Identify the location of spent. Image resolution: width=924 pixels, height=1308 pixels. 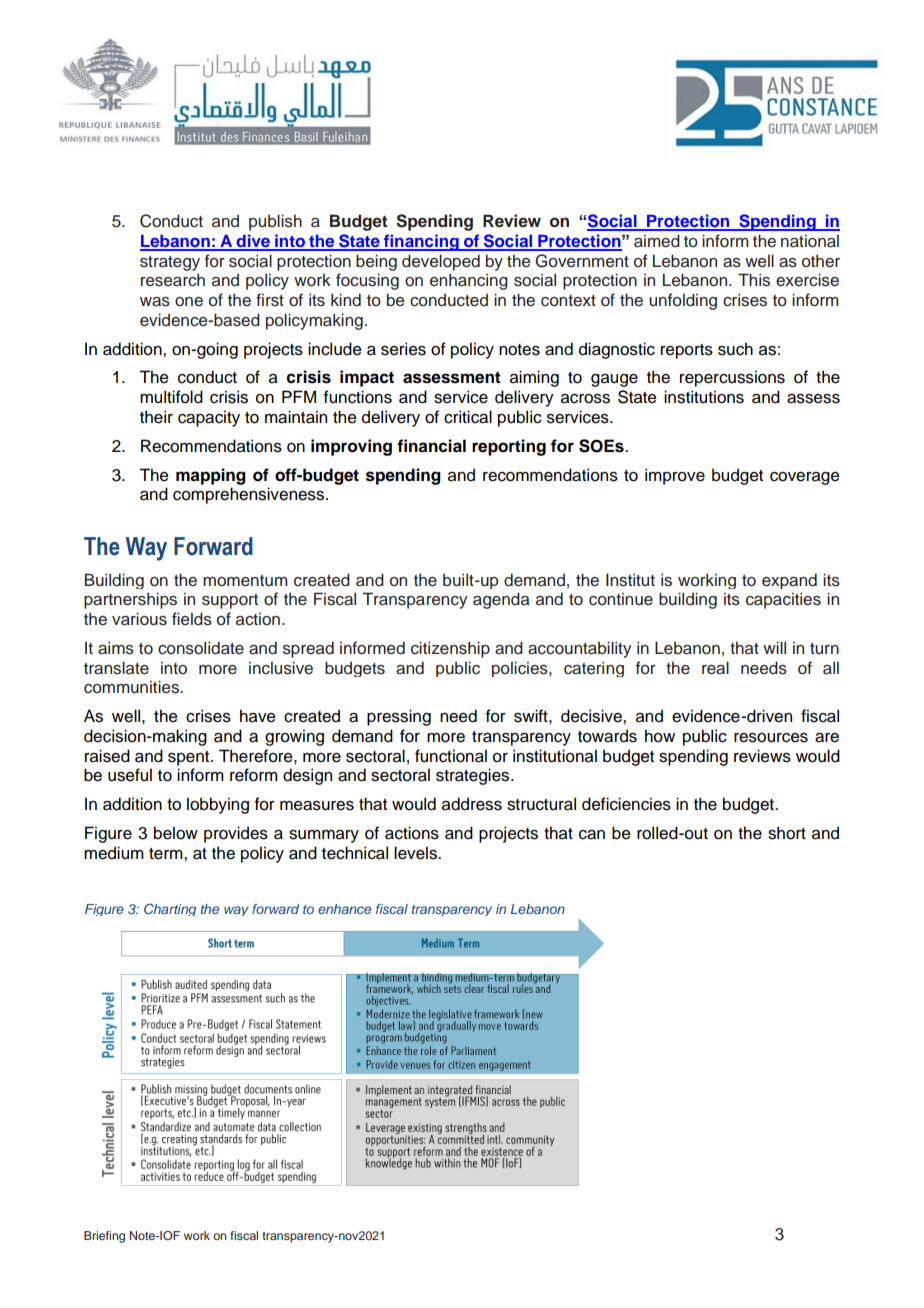
(190, 758).
